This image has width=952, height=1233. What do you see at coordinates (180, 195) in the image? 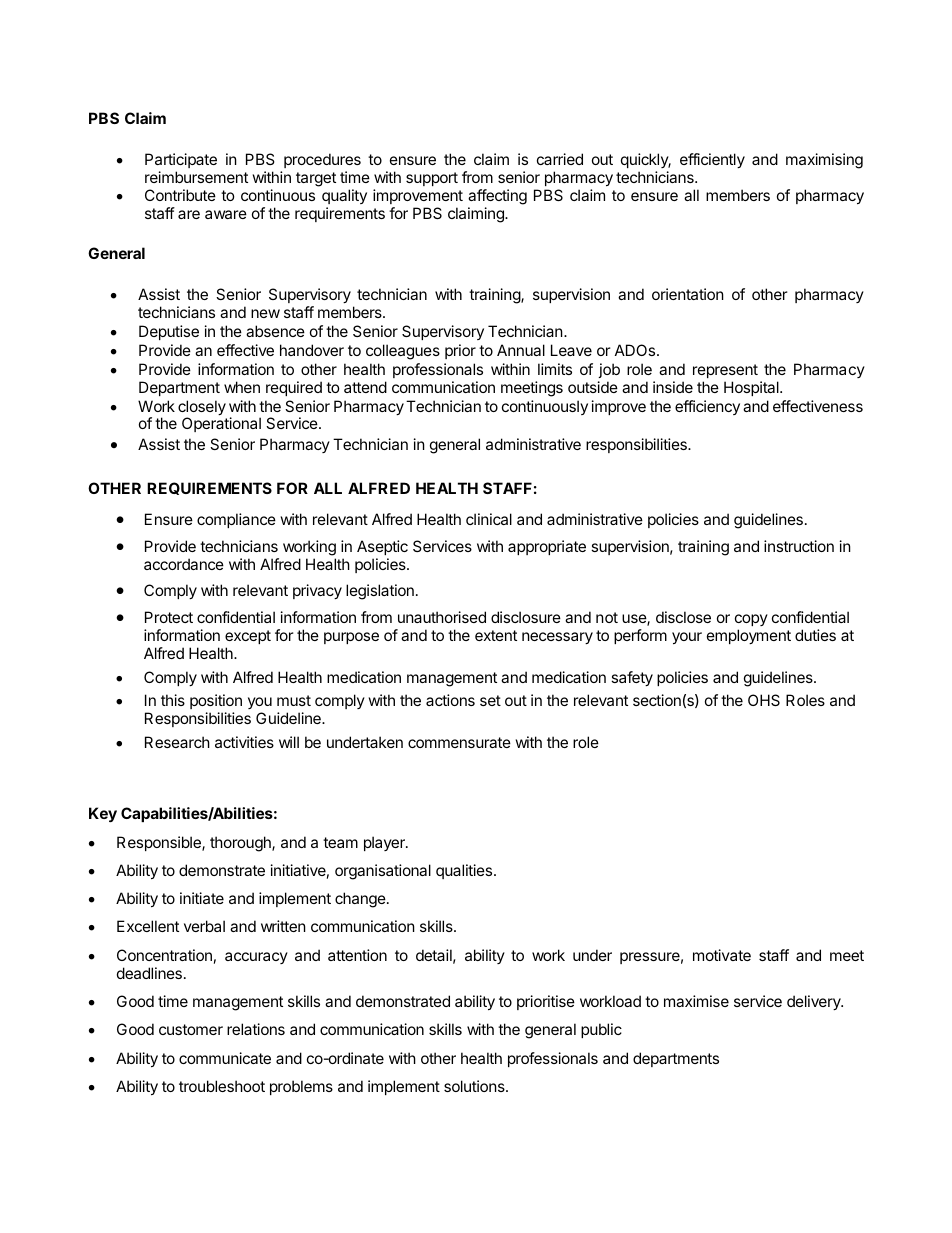
I see `Contribute` at bounding box center [180, 195].
